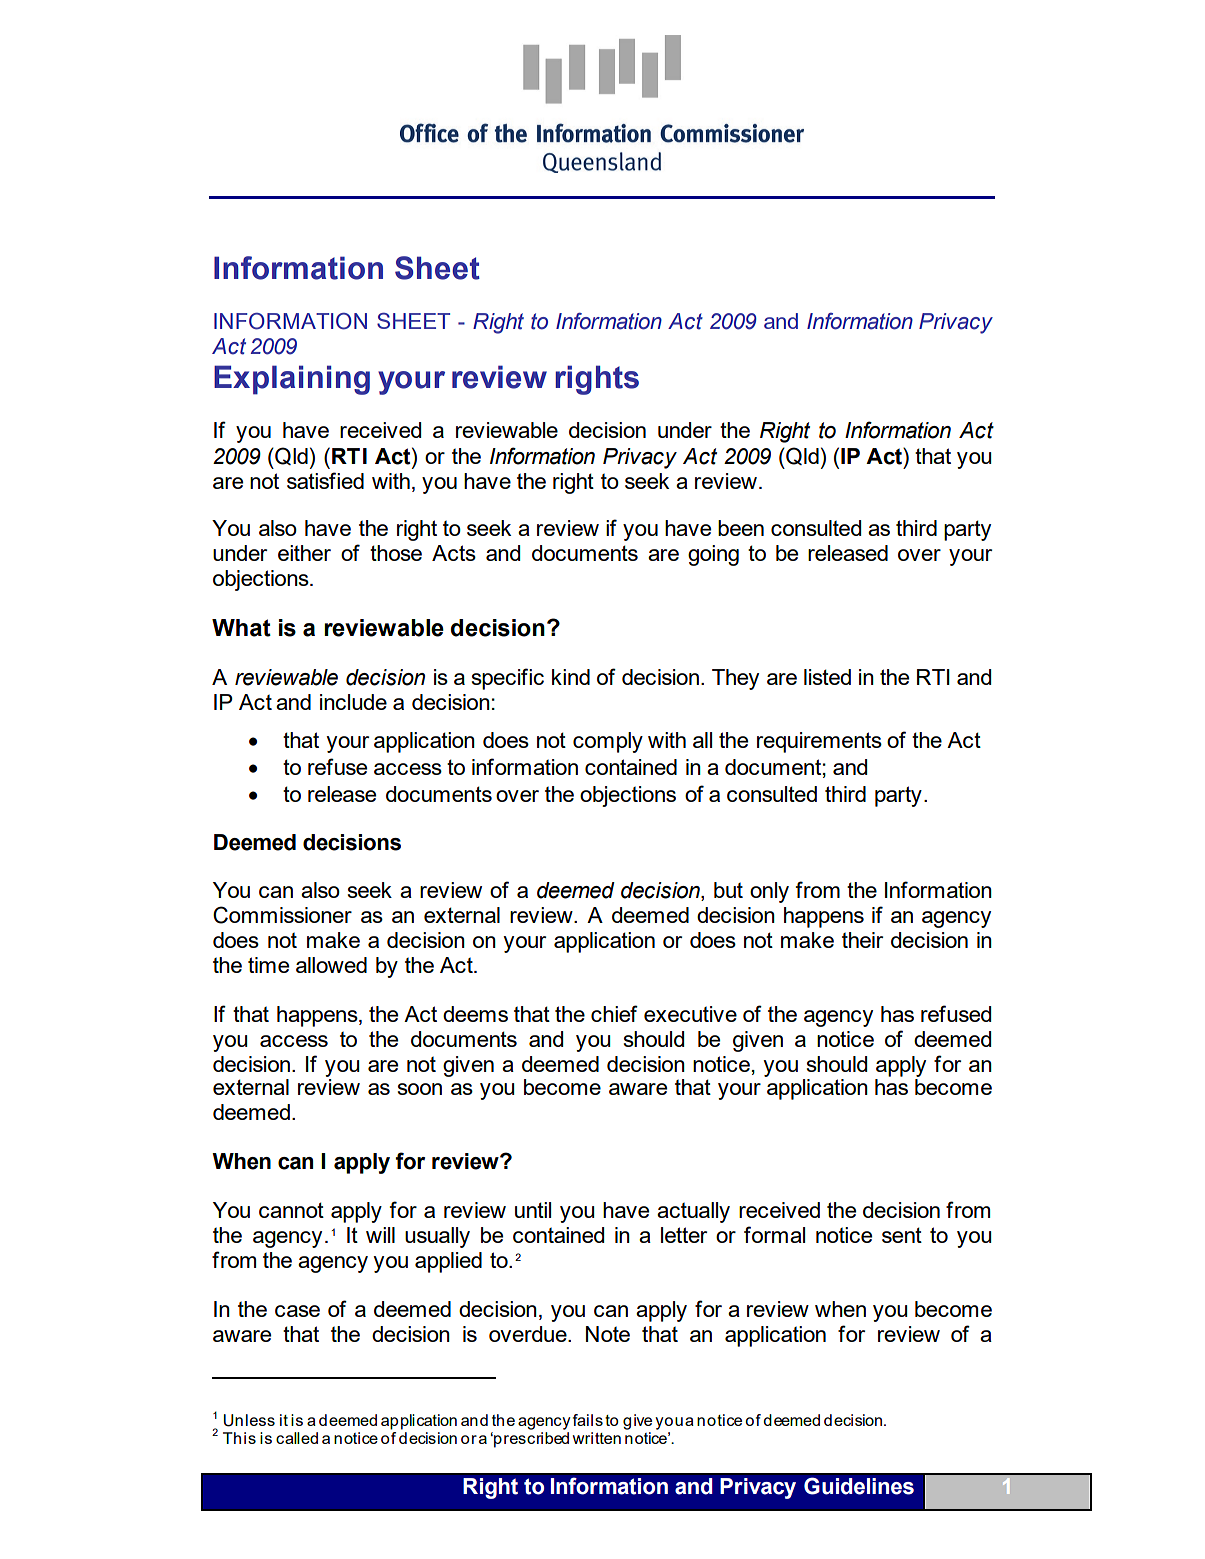 The height and width of the screenshot is (1559, 1205). What do you see at coordinates (862, 940) in the screenshot?
I see `their` at bounding box center [862, 940].
